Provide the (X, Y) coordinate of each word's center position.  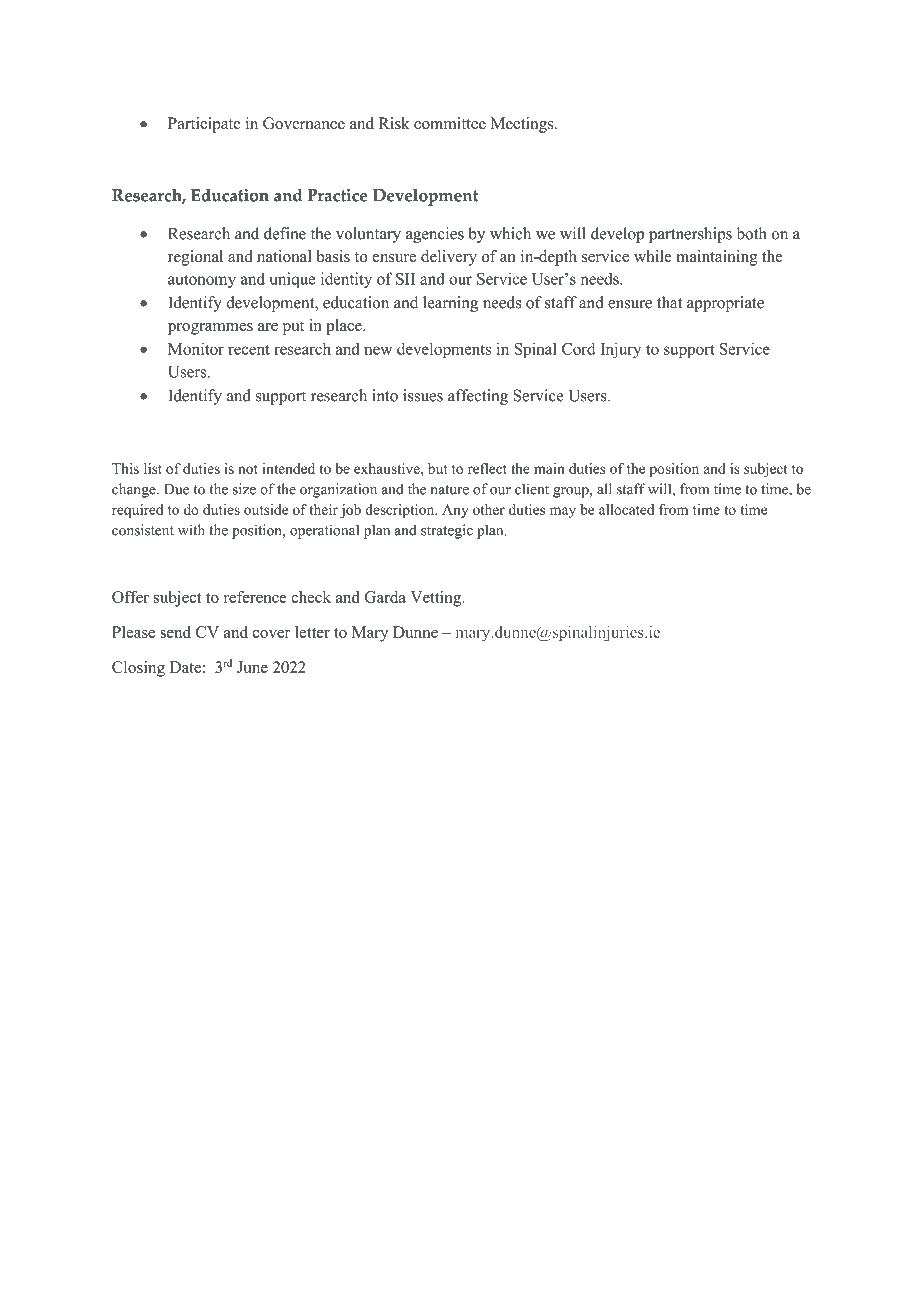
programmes (210, 329)
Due (176, 489)
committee (450, 123)
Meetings (523, 125)
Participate (204, 125)
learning (450, 304)
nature (450, 490)
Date (185, 667)
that (669, 302)
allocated (626, 509)
